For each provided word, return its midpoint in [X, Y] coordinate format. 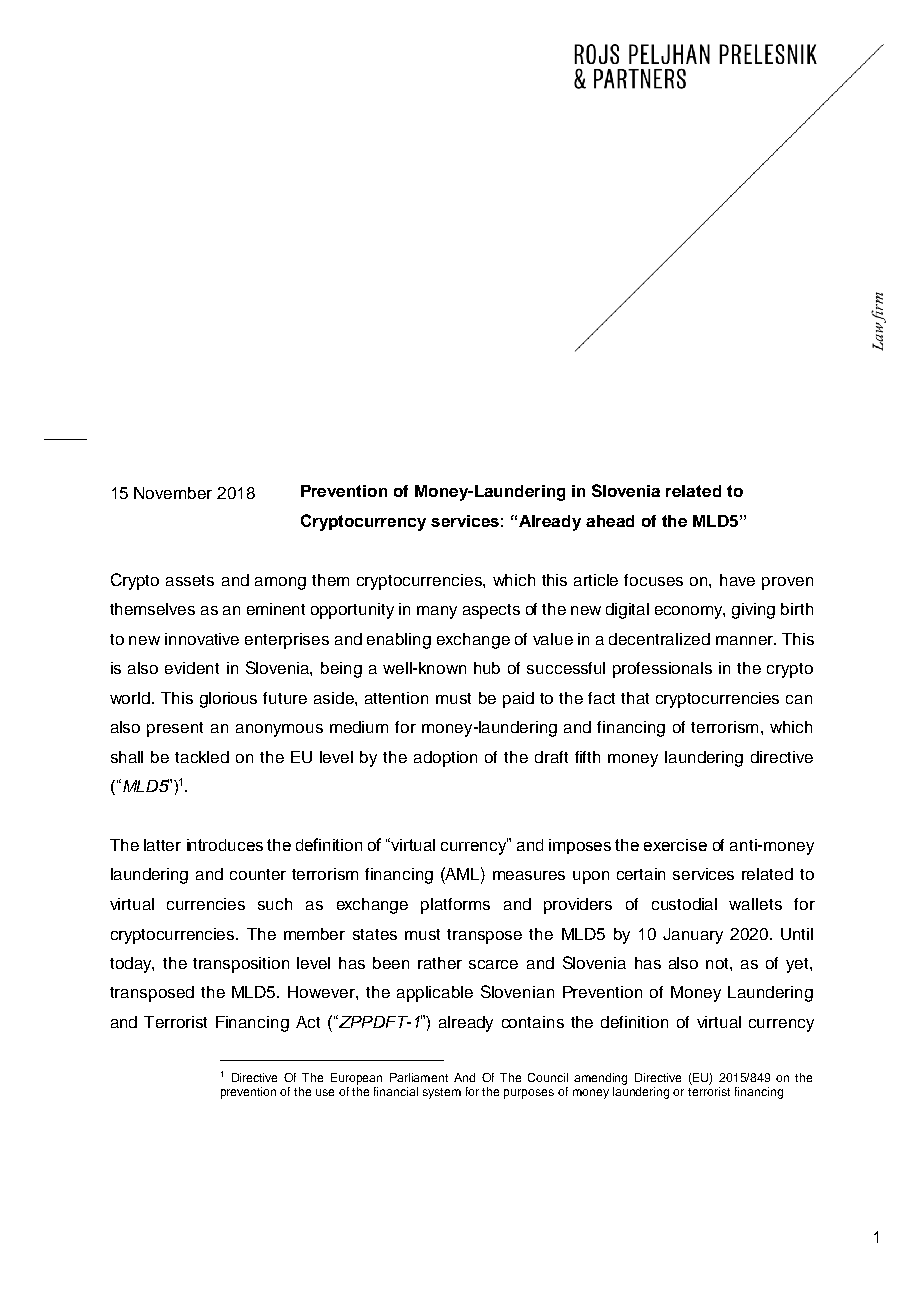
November [173, 493]
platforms [455, 906]
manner [745, 640]
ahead [610, 521]
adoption [445, 759]
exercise [675, 845]
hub [487, 668]
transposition [241, 965]
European [356, 1079]
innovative [202, 639]
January [693, 936]
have [737, 580]
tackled [202, 757]
